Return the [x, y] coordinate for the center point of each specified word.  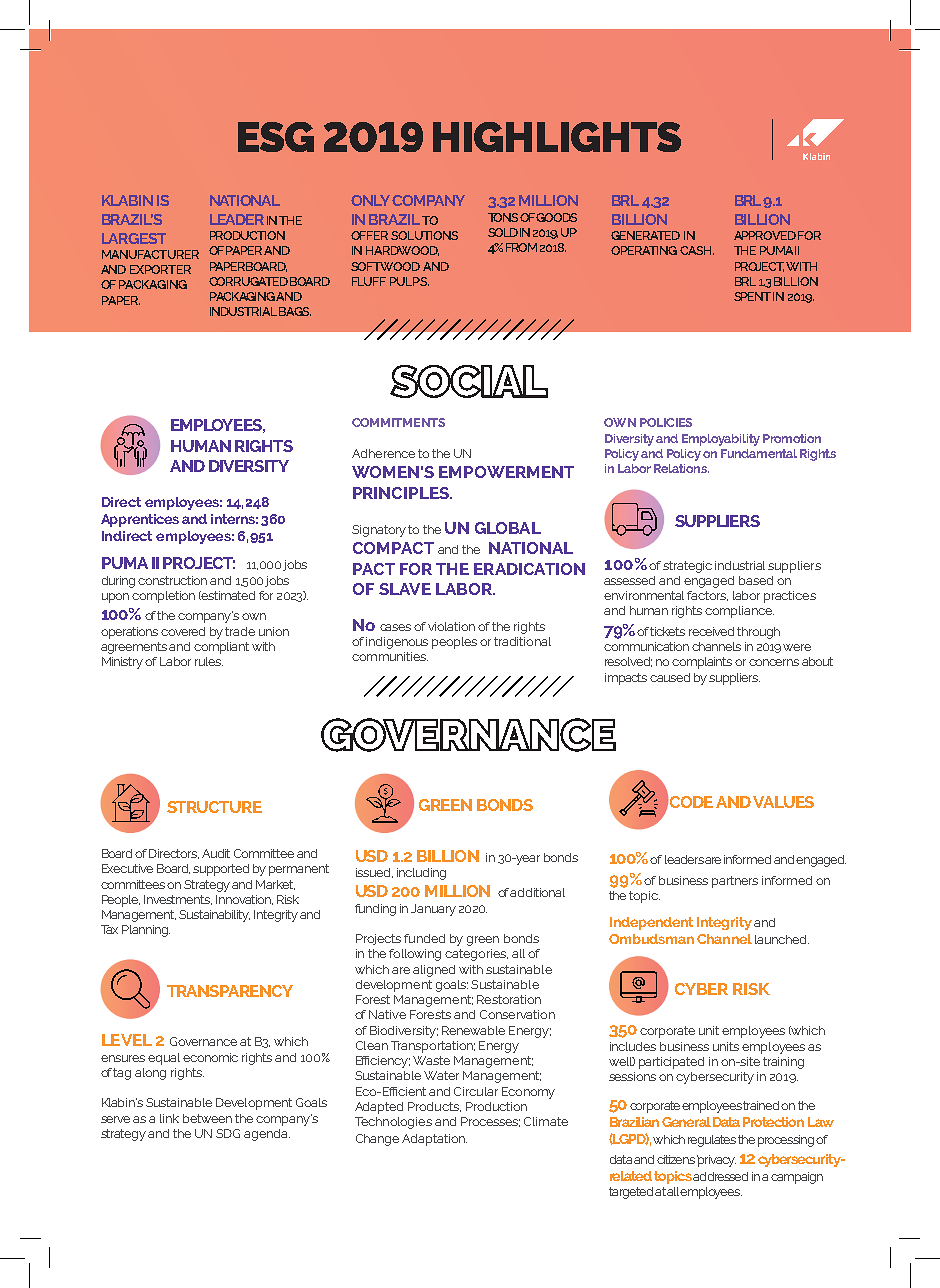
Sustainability [214, 916]
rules [209, 661]
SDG [228, 1133]
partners [735, 882]
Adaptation [434, 1140]
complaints [702, 663]
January [433, 910]
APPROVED [765, 235]
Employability [721, 440]
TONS [504, 217]
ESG [276, 137]
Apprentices [140, 520]
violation [451, 626]
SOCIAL [469, 381]
